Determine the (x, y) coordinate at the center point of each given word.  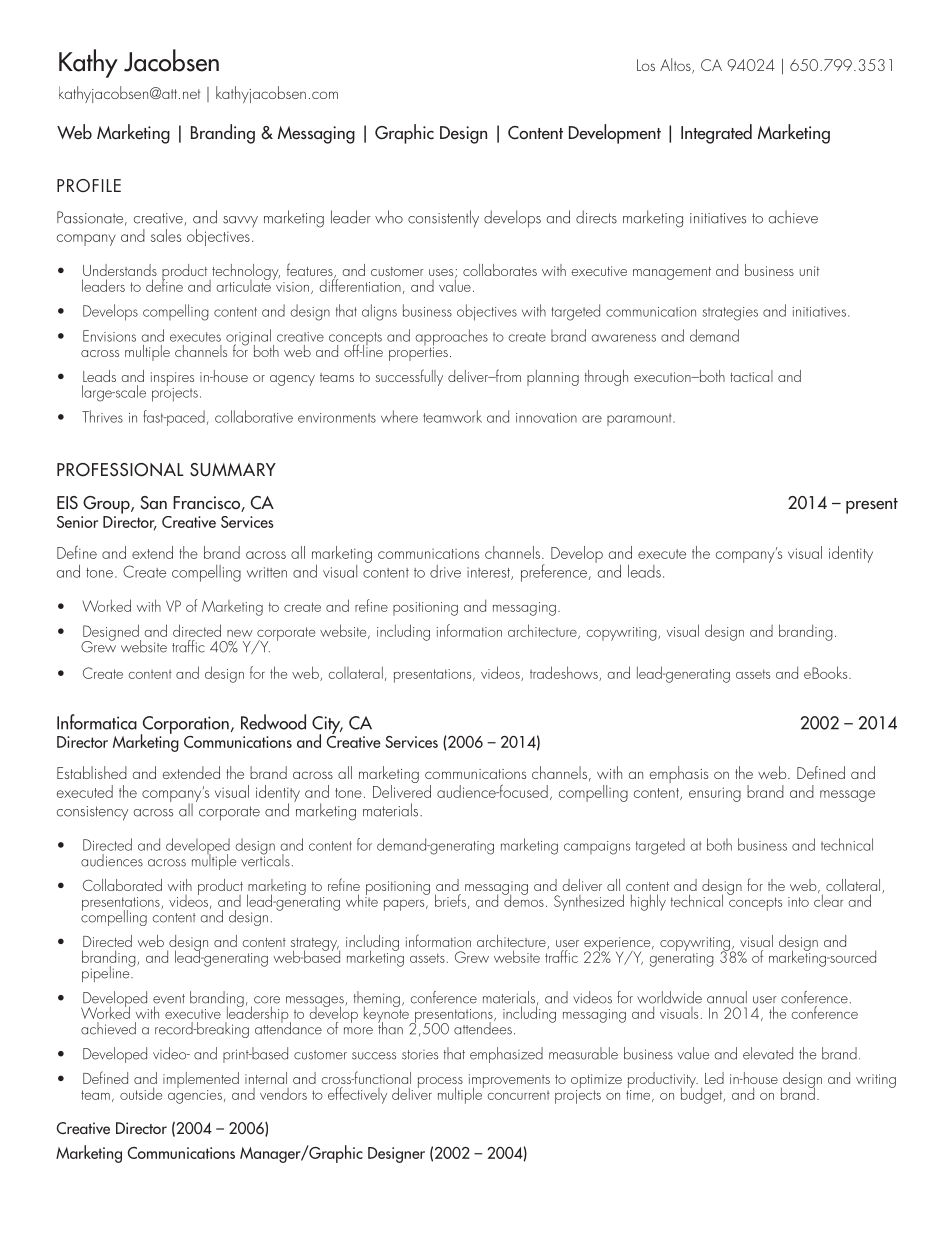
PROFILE (89, 185)
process (440, 1084)
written (267, 572)
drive (445, 571)
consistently (443, 218)
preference (555, 573)
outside (141, 1093)
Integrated (716, 134)
